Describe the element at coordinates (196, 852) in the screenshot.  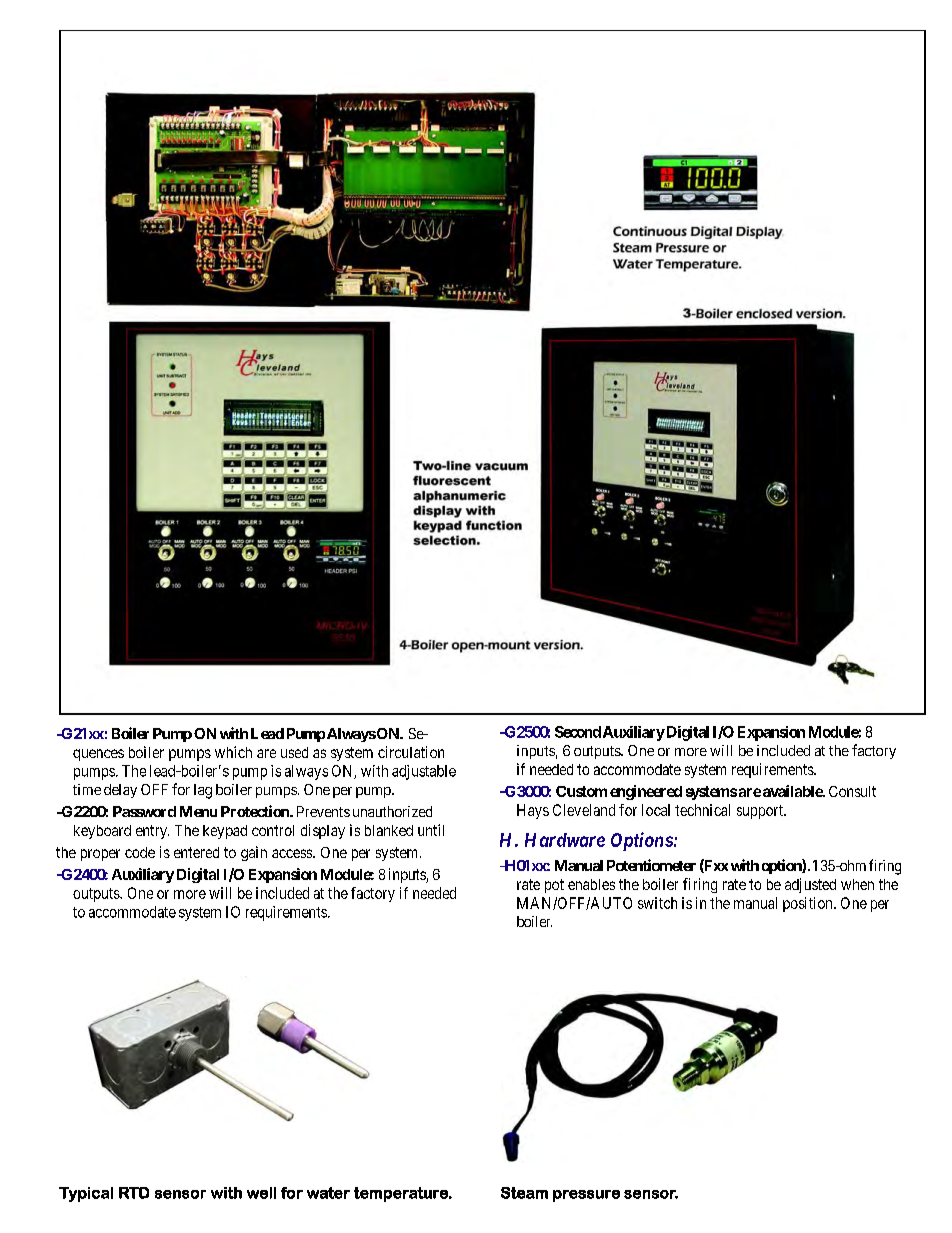
I see `entered` at that location.
